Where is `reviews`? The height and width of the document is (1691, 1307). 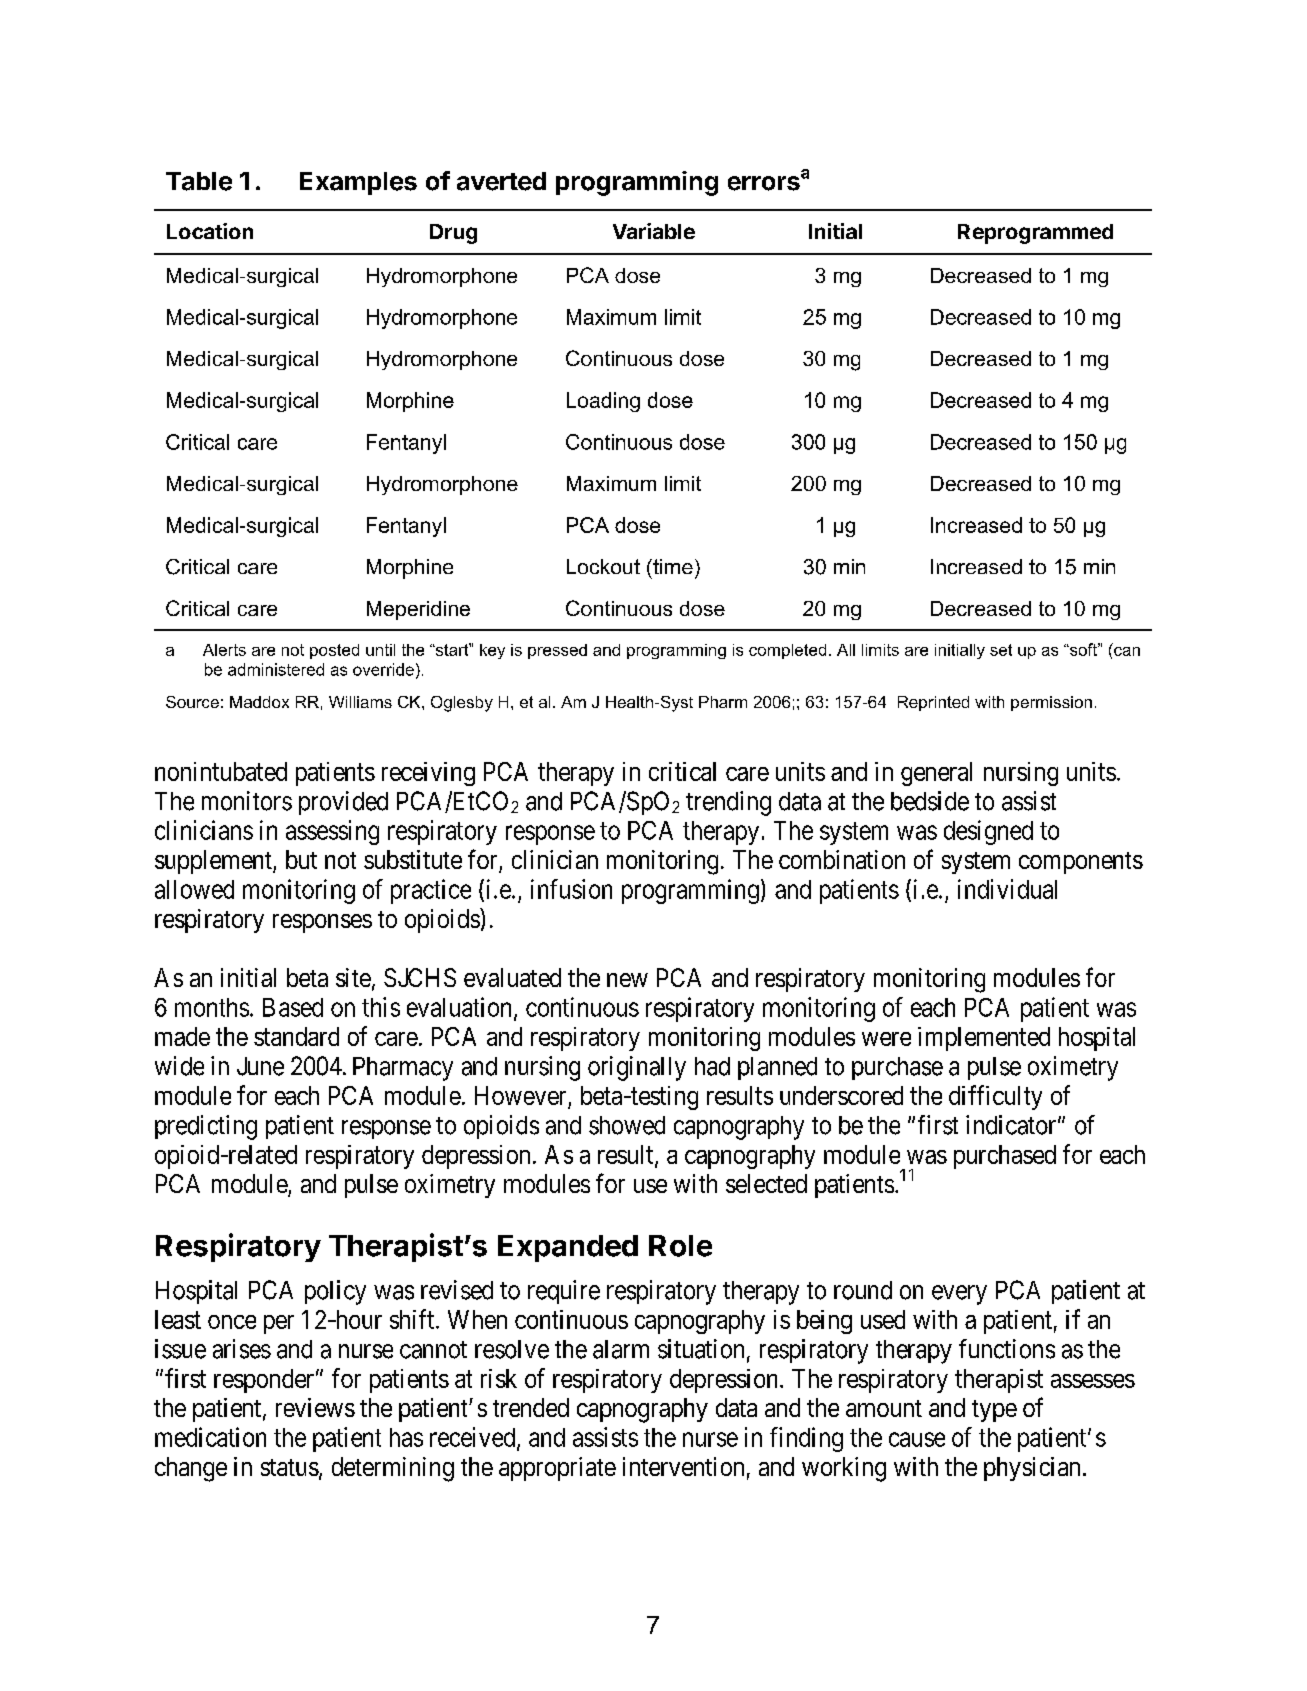
reviews is located at coordinates (315, 1407).
